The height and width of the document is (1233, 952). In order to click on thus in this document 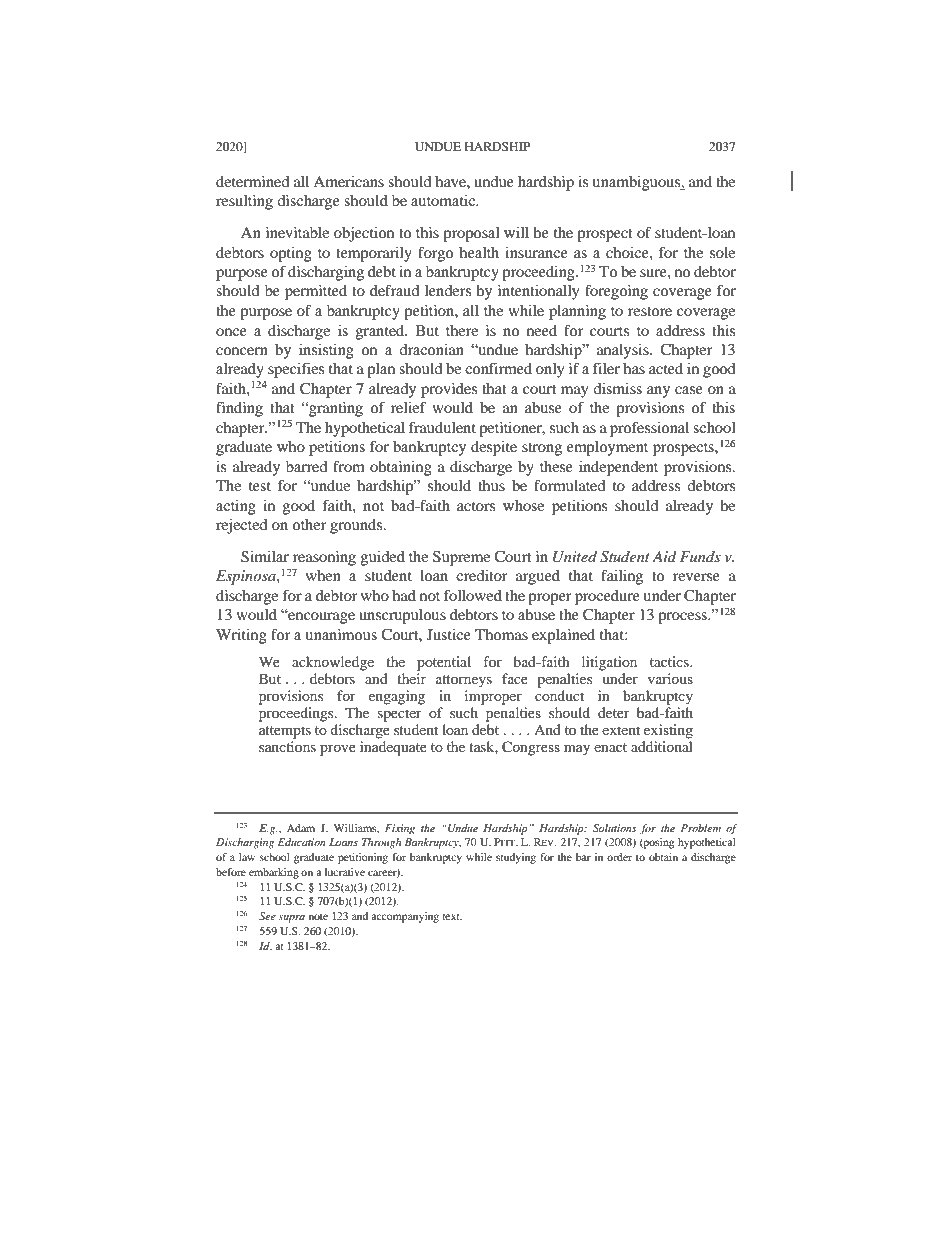, I will do `click(491, 485)`.
